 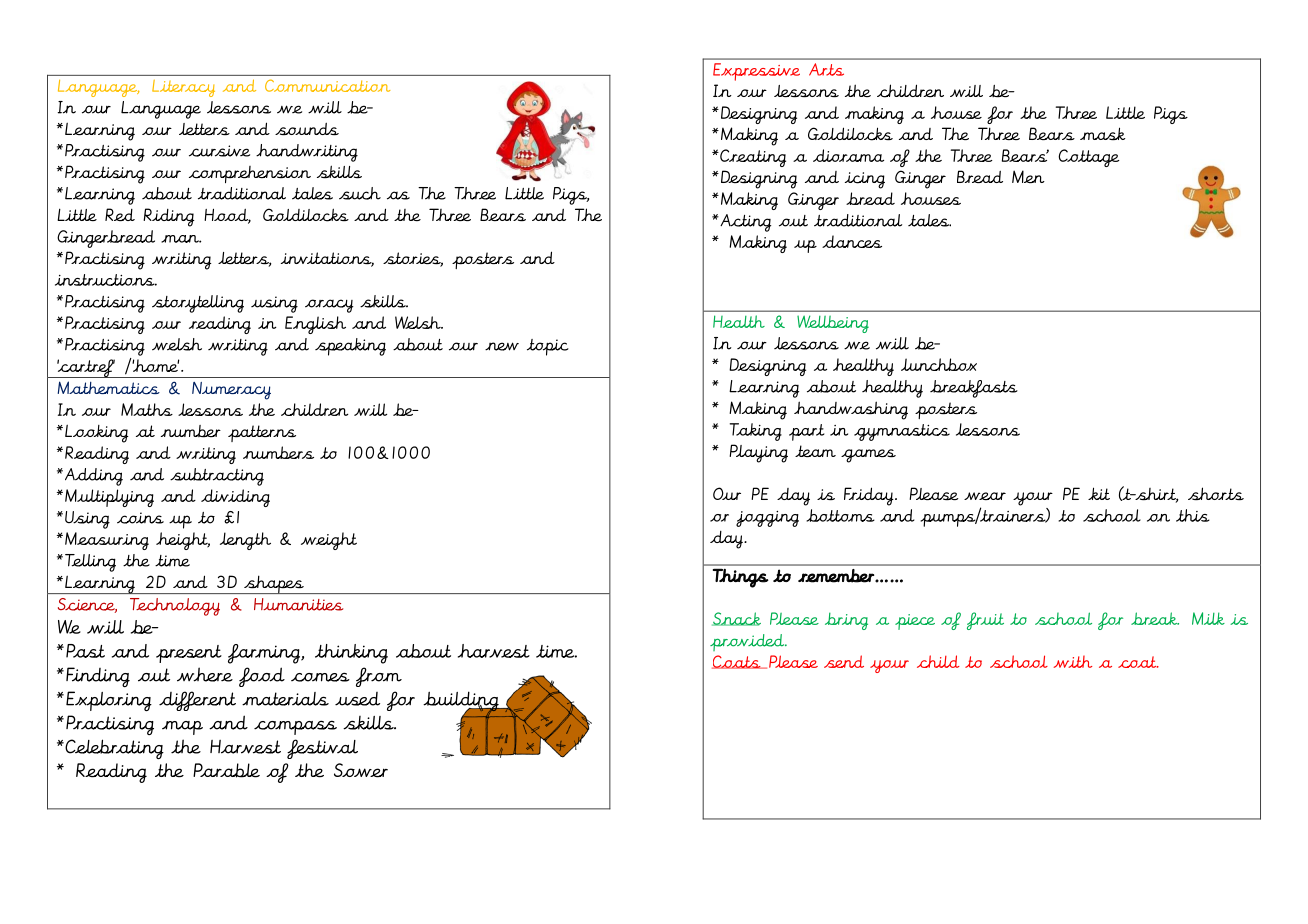 What do you see at coordinates (361, 770) in the document?
I see `Sower` at bounding box center [361, 770].
